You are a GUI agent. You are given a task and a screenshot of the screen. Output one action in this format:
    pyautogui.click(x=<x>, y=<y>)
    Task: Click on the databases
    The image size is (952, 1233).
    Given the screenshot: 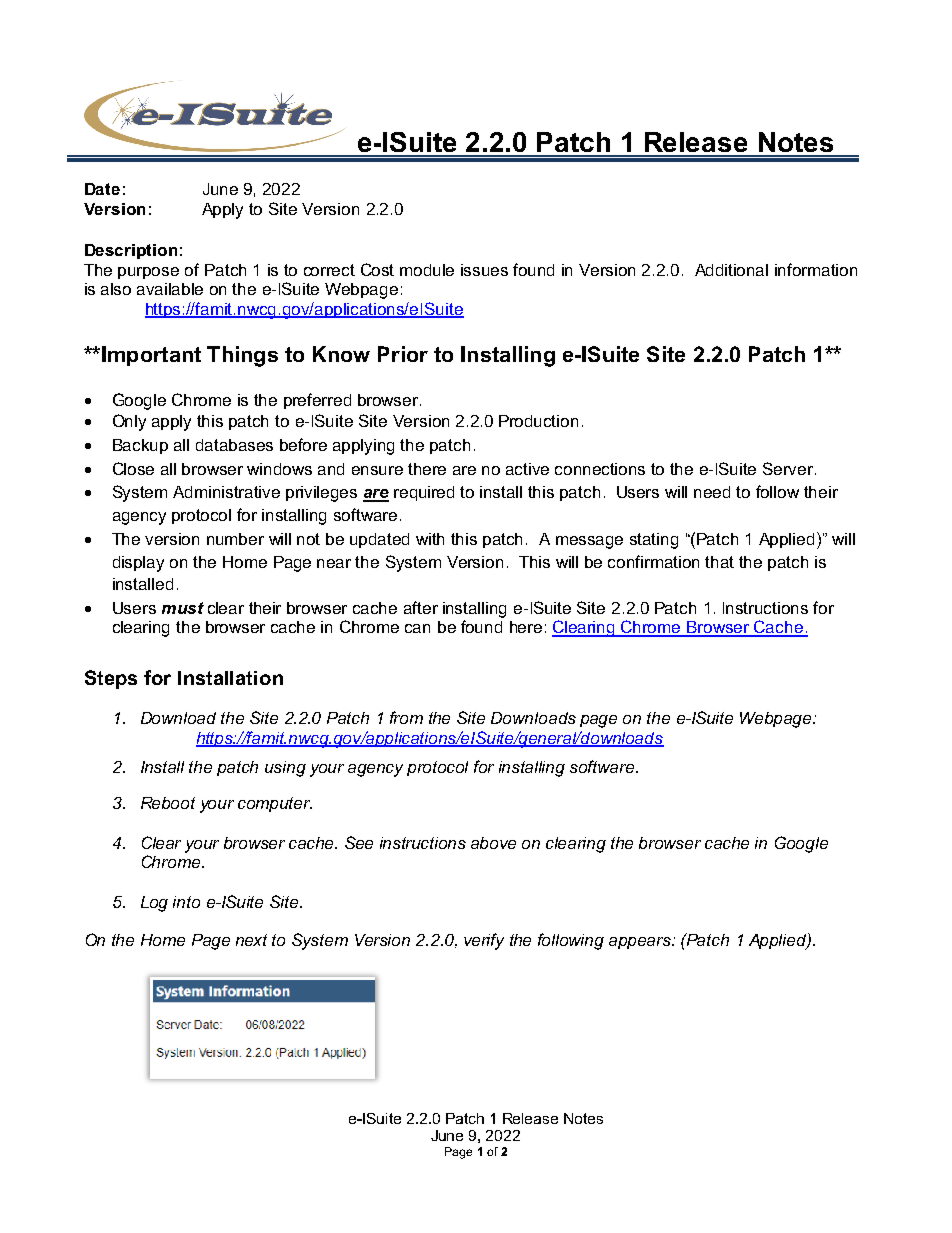 What is the action you would take?
    pyautogui.click(x=234, y=445)
